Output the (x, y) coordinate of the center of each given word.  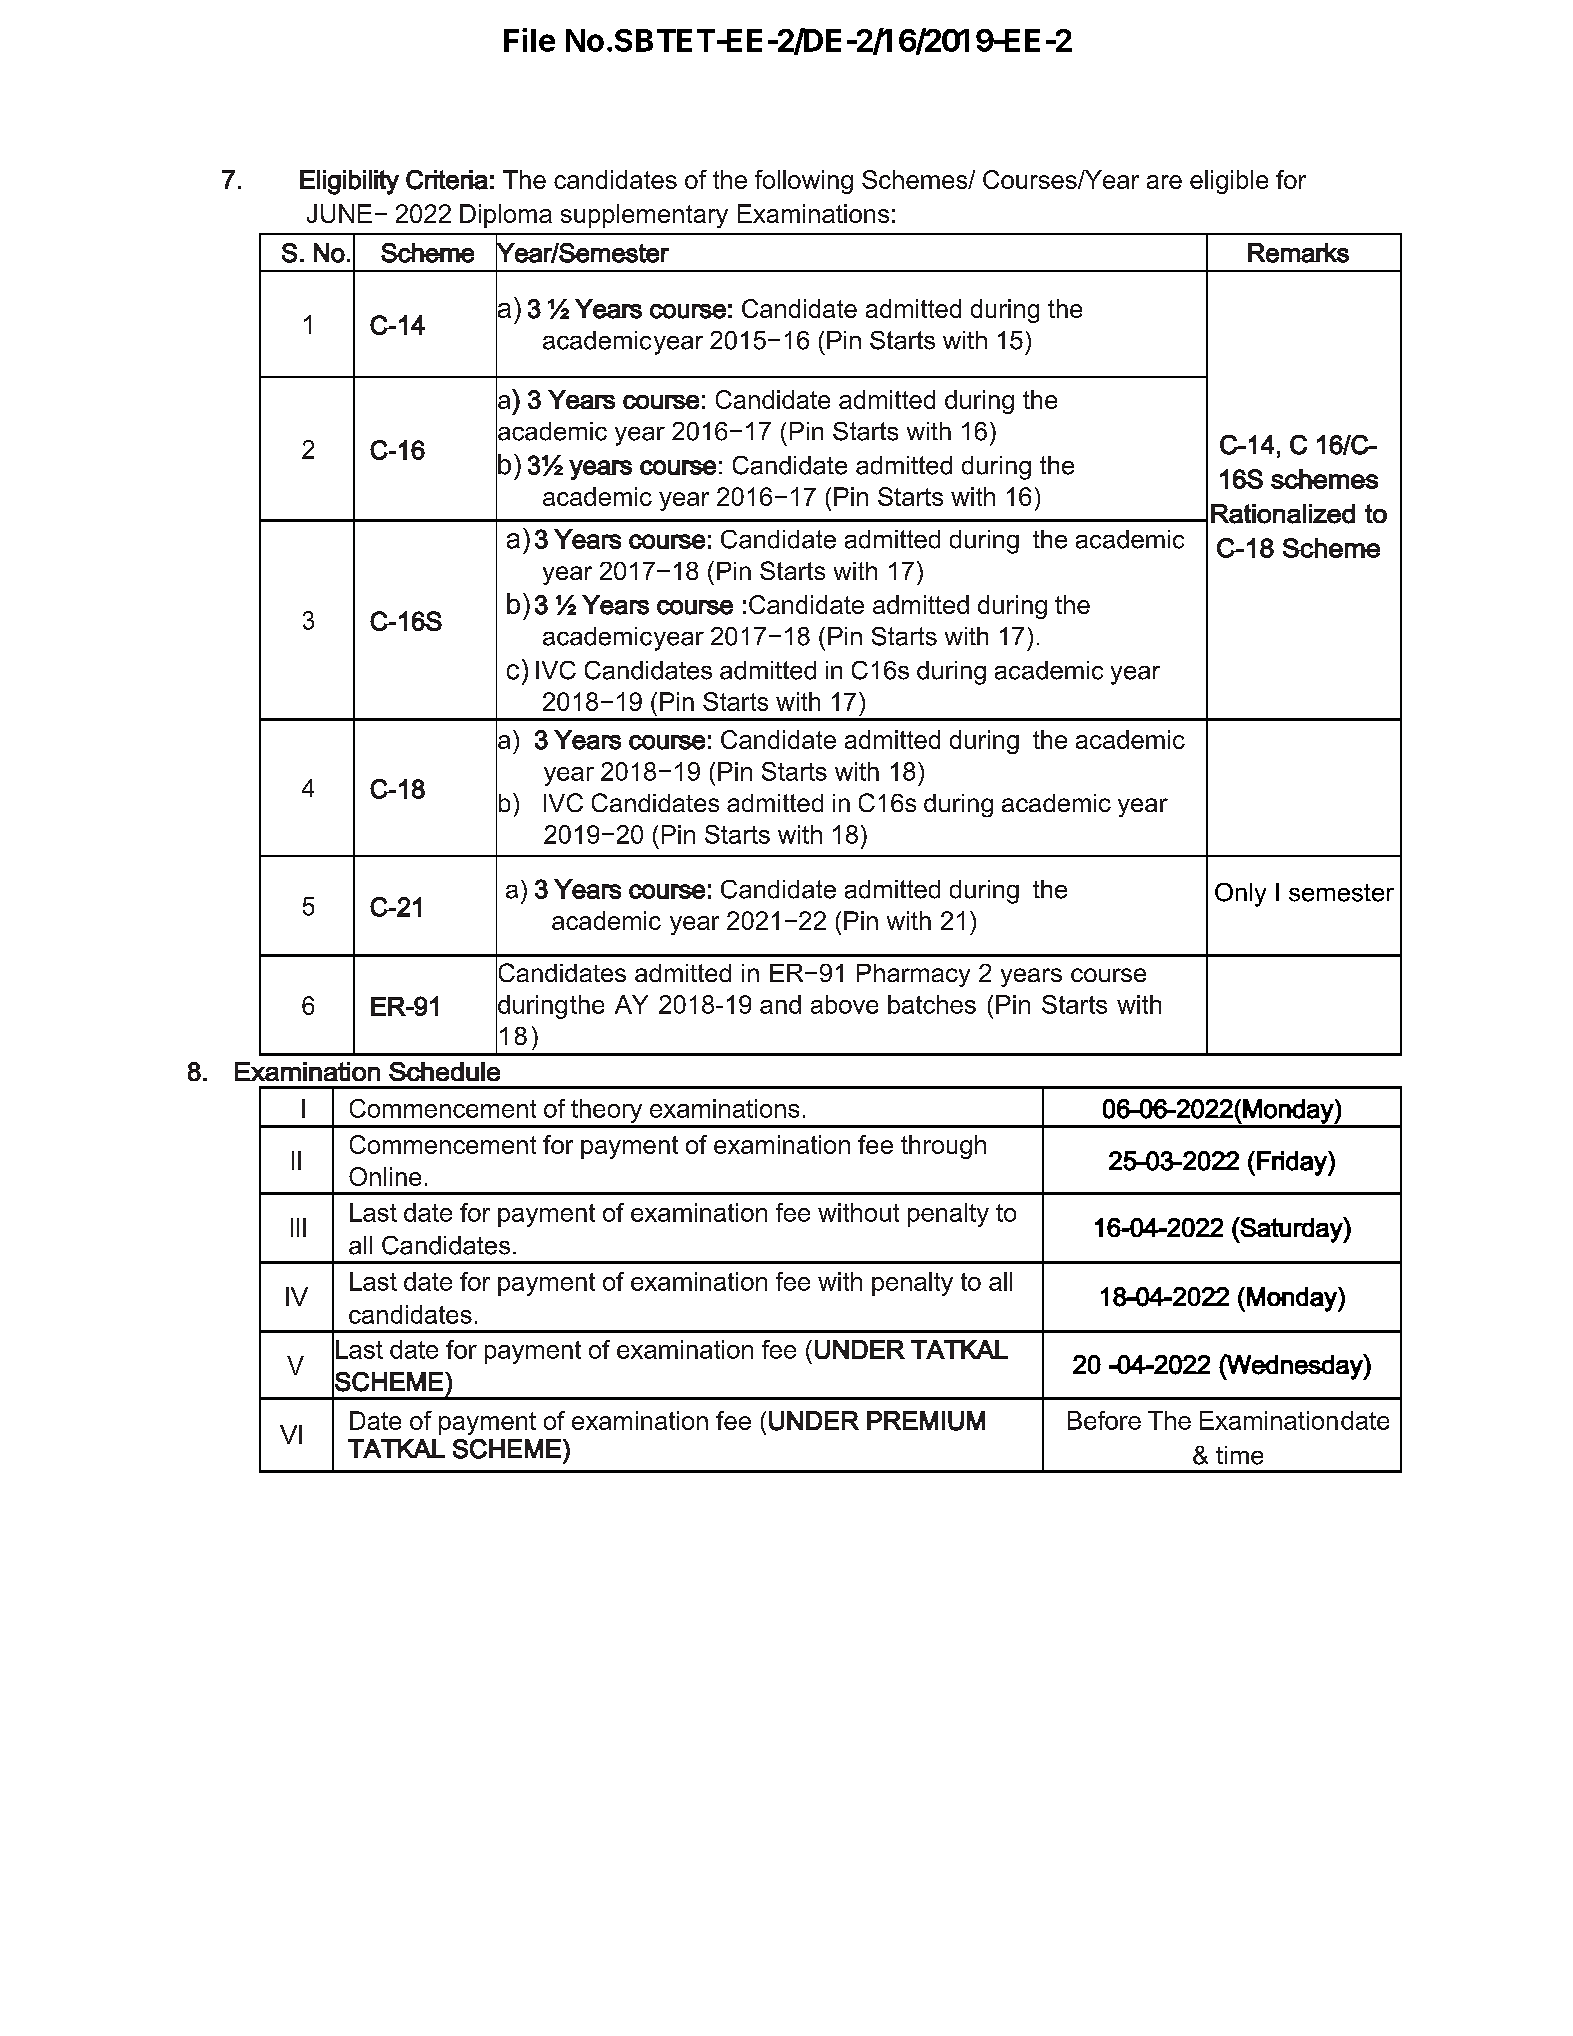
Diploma (506, 216)
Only (1240, 895)
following (804, 182)
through (943, 1147)
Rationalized (1283, 514)
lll (298, 1227)
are (1164, 182)
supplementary (644, 216)
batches (932, 1004)
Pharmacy (913, 975)
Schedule (444, 1071)
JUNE (339, 213)
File (529, 40)
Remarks (1298, 253)
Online (385, 1176)
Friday (1293, 1163)
